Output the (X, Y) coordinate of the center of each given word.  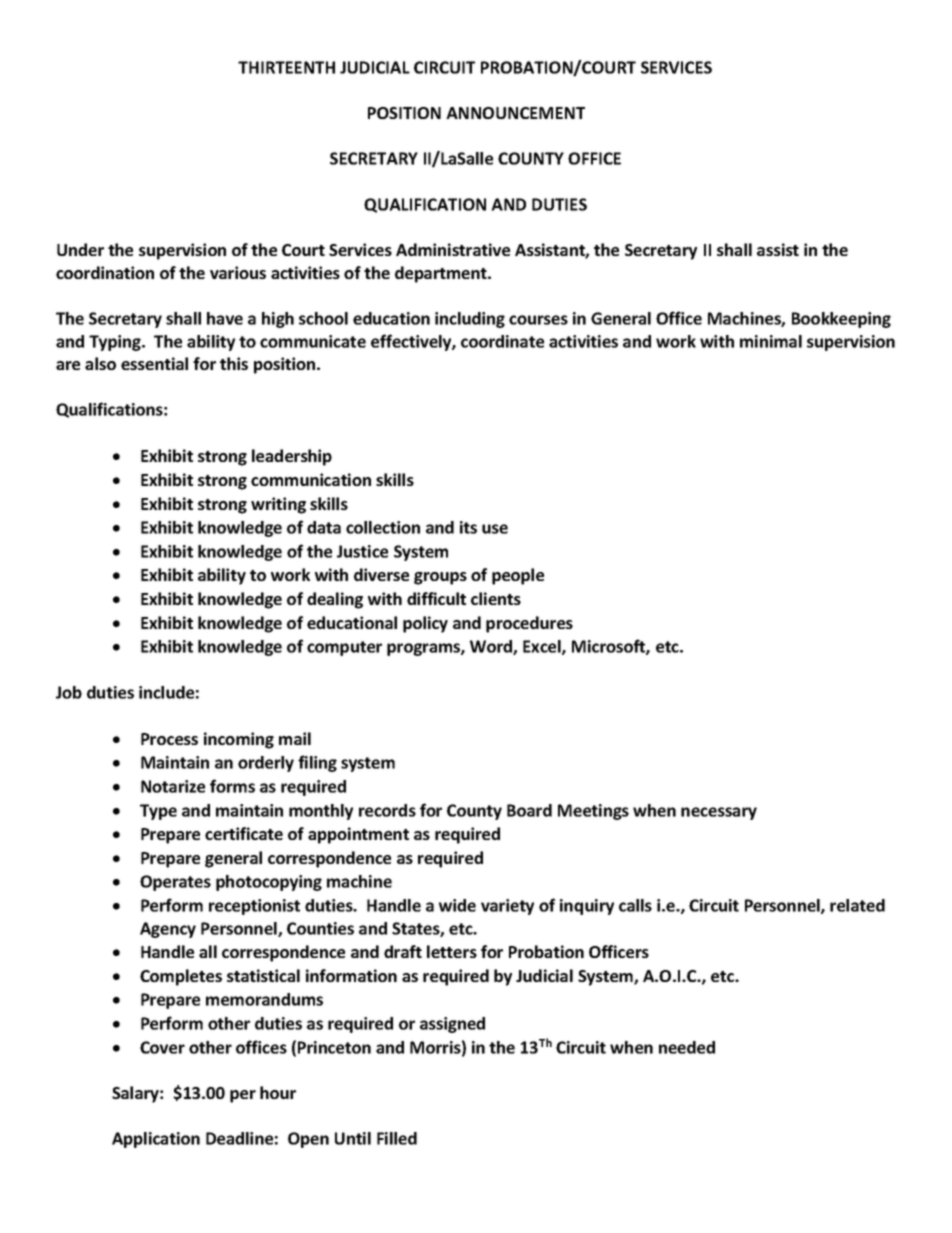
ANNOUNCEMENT (515, 113)
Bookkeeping (841, 320)
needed (687, 1047)
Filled (397, 1138)
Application (156, 1140)
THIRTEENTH (286, 67)
